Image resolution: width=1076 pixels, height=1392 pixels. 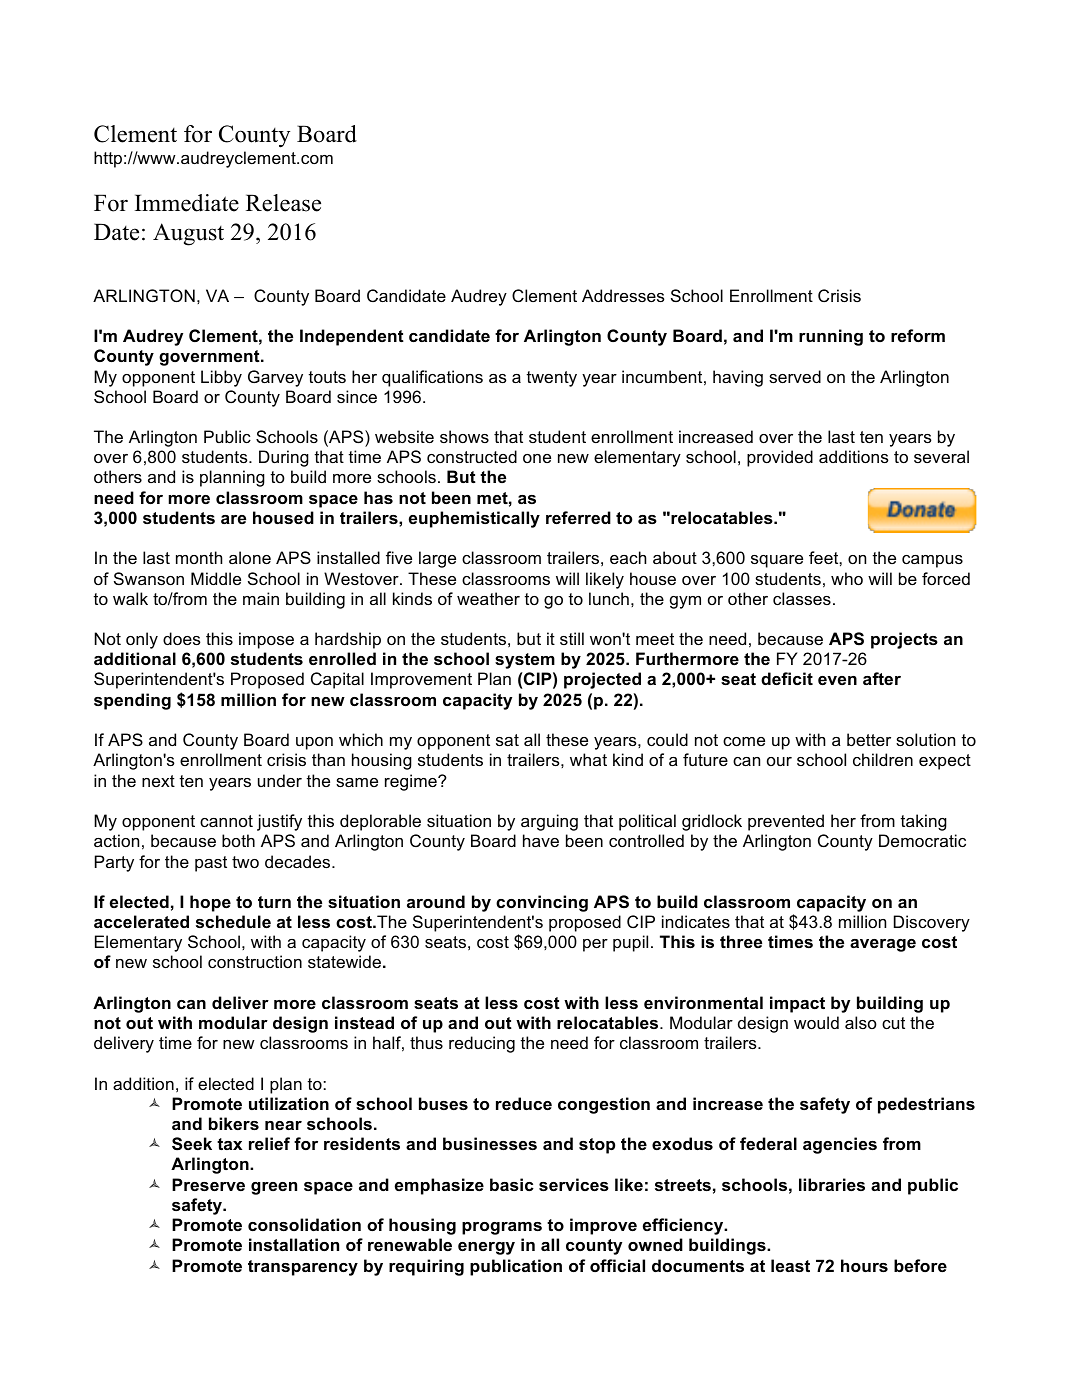 What do you see at coordinates (831, 337) in the document?
I see `running` at bounding box center [831, 337].
